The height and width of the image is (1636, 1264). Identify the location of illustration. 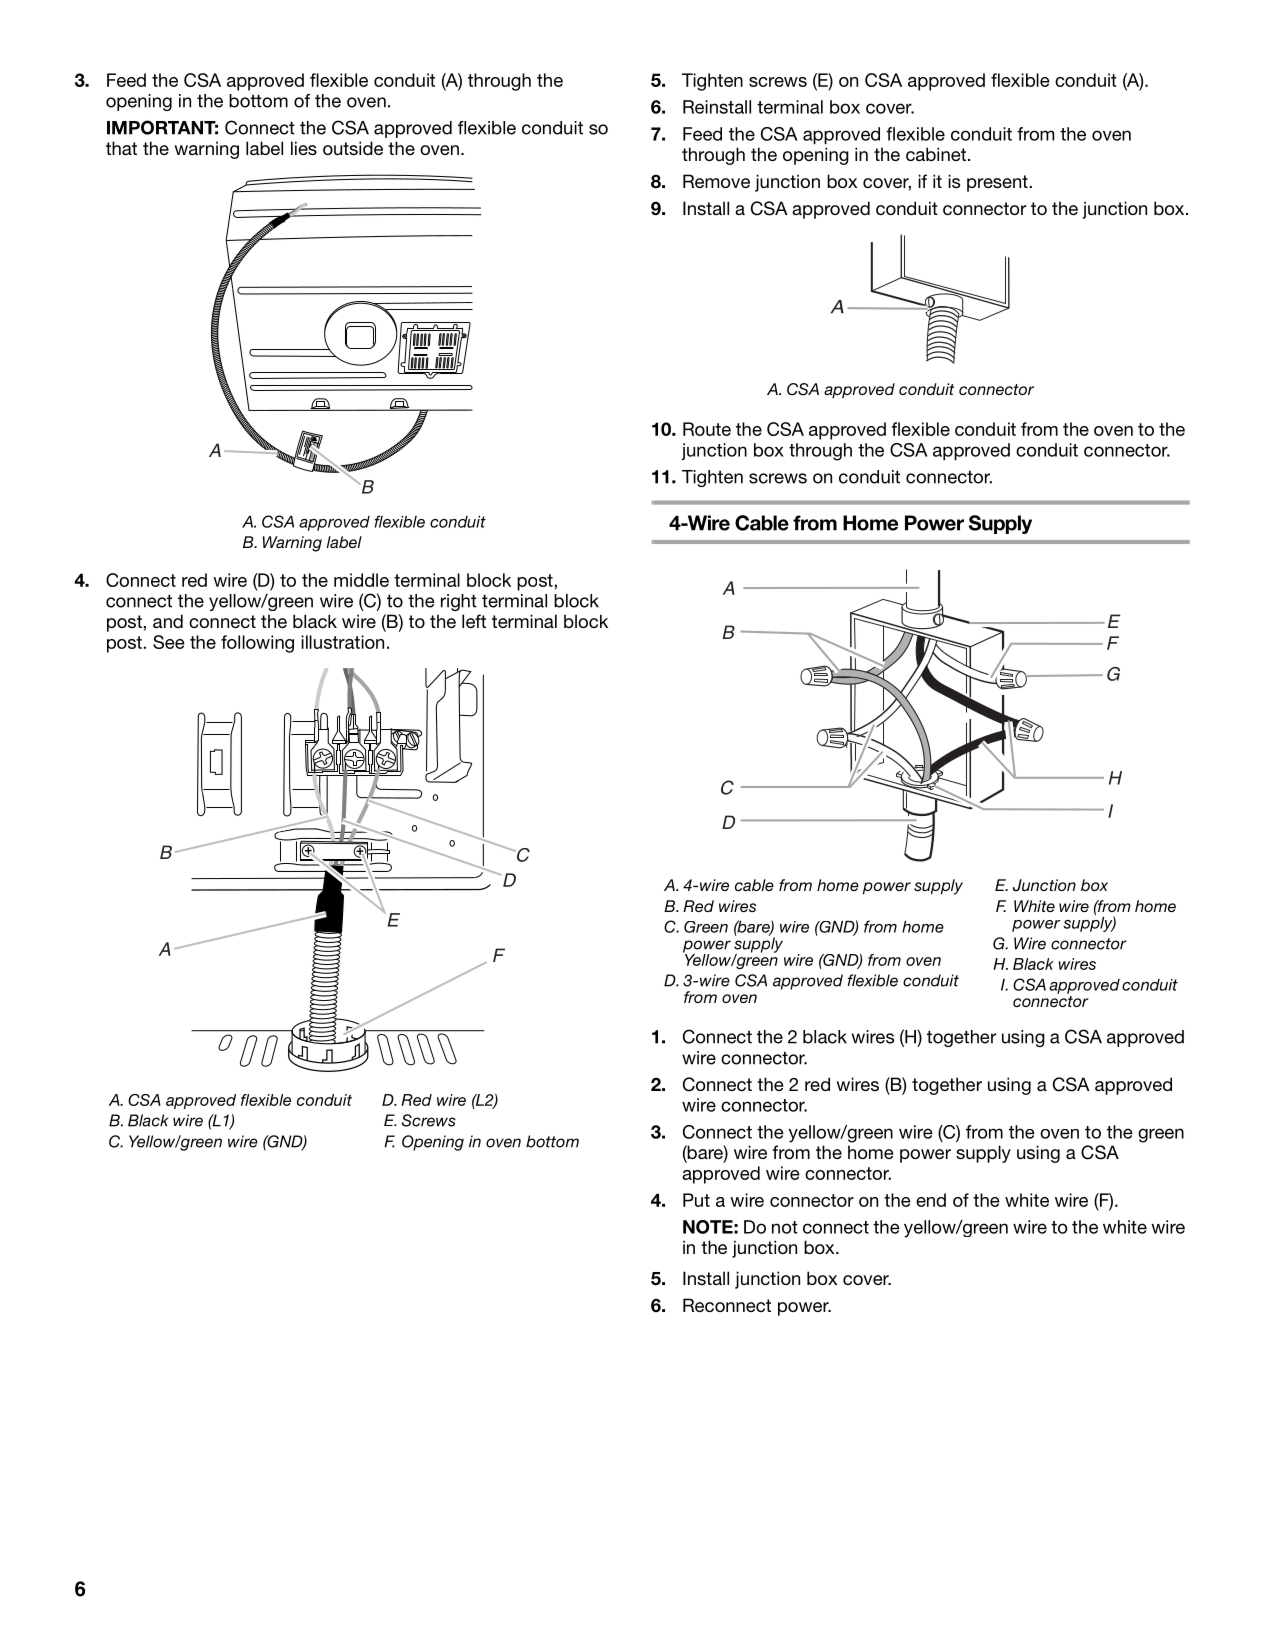
(342, 642).
